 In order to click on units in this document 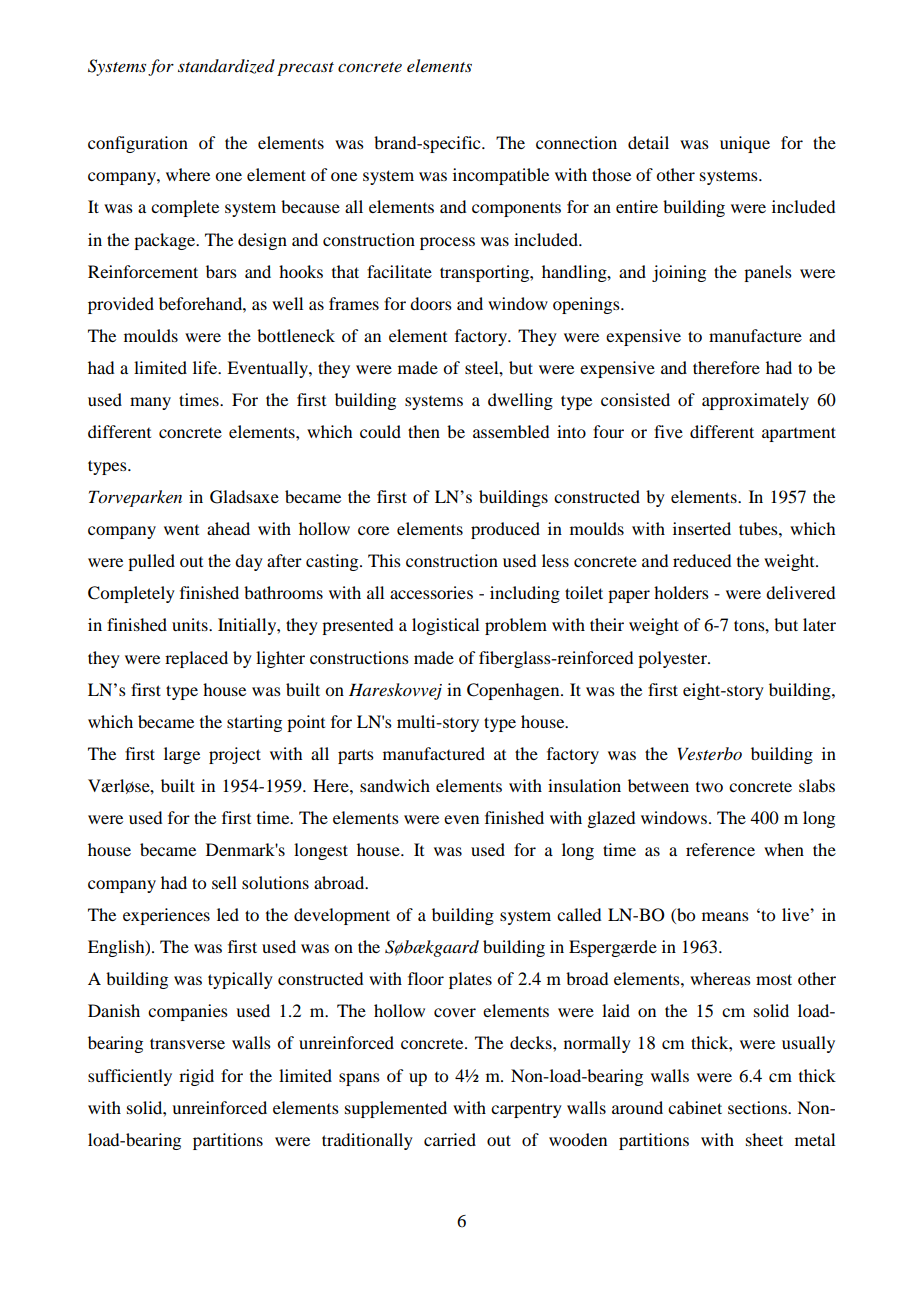, I will do `click(191, 624)`.
